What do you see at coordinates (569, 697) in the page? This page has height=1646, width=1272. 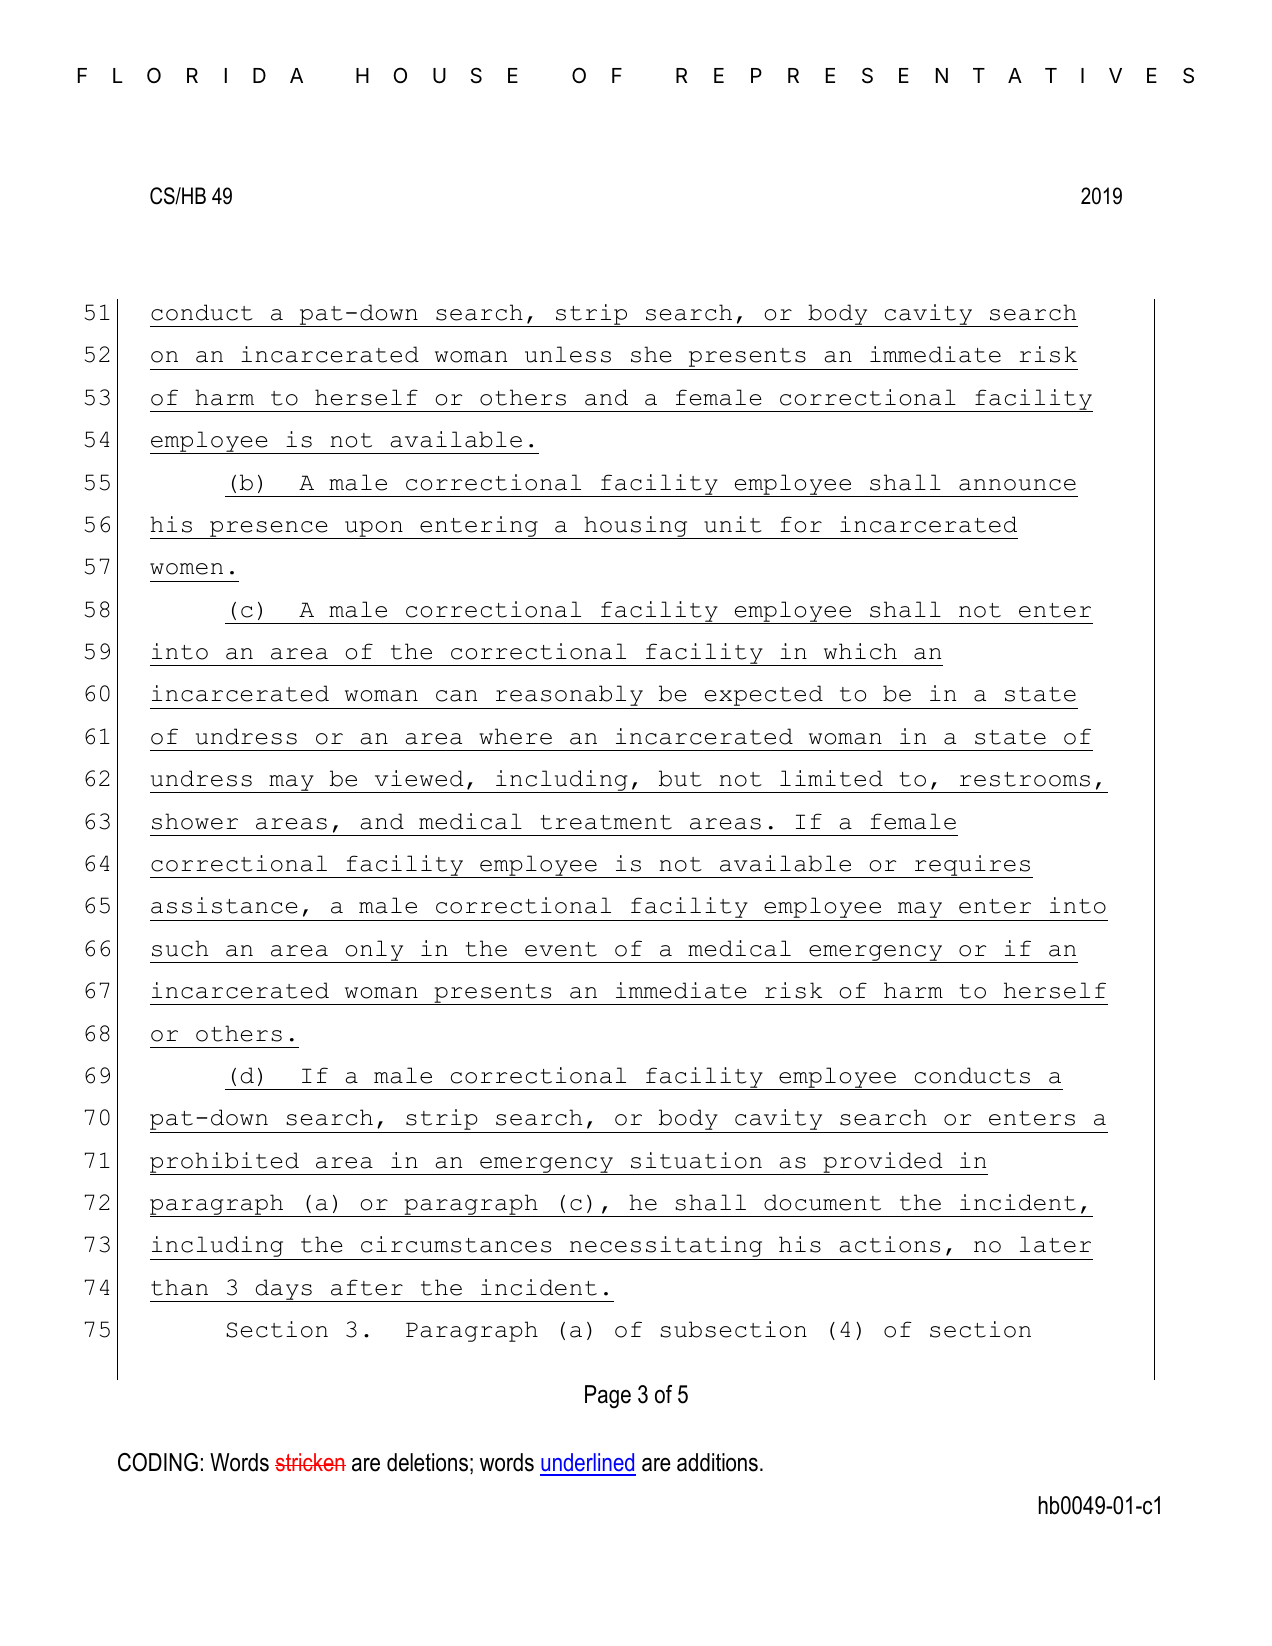 I see `reasonably` at bounding box center [569, 697].
